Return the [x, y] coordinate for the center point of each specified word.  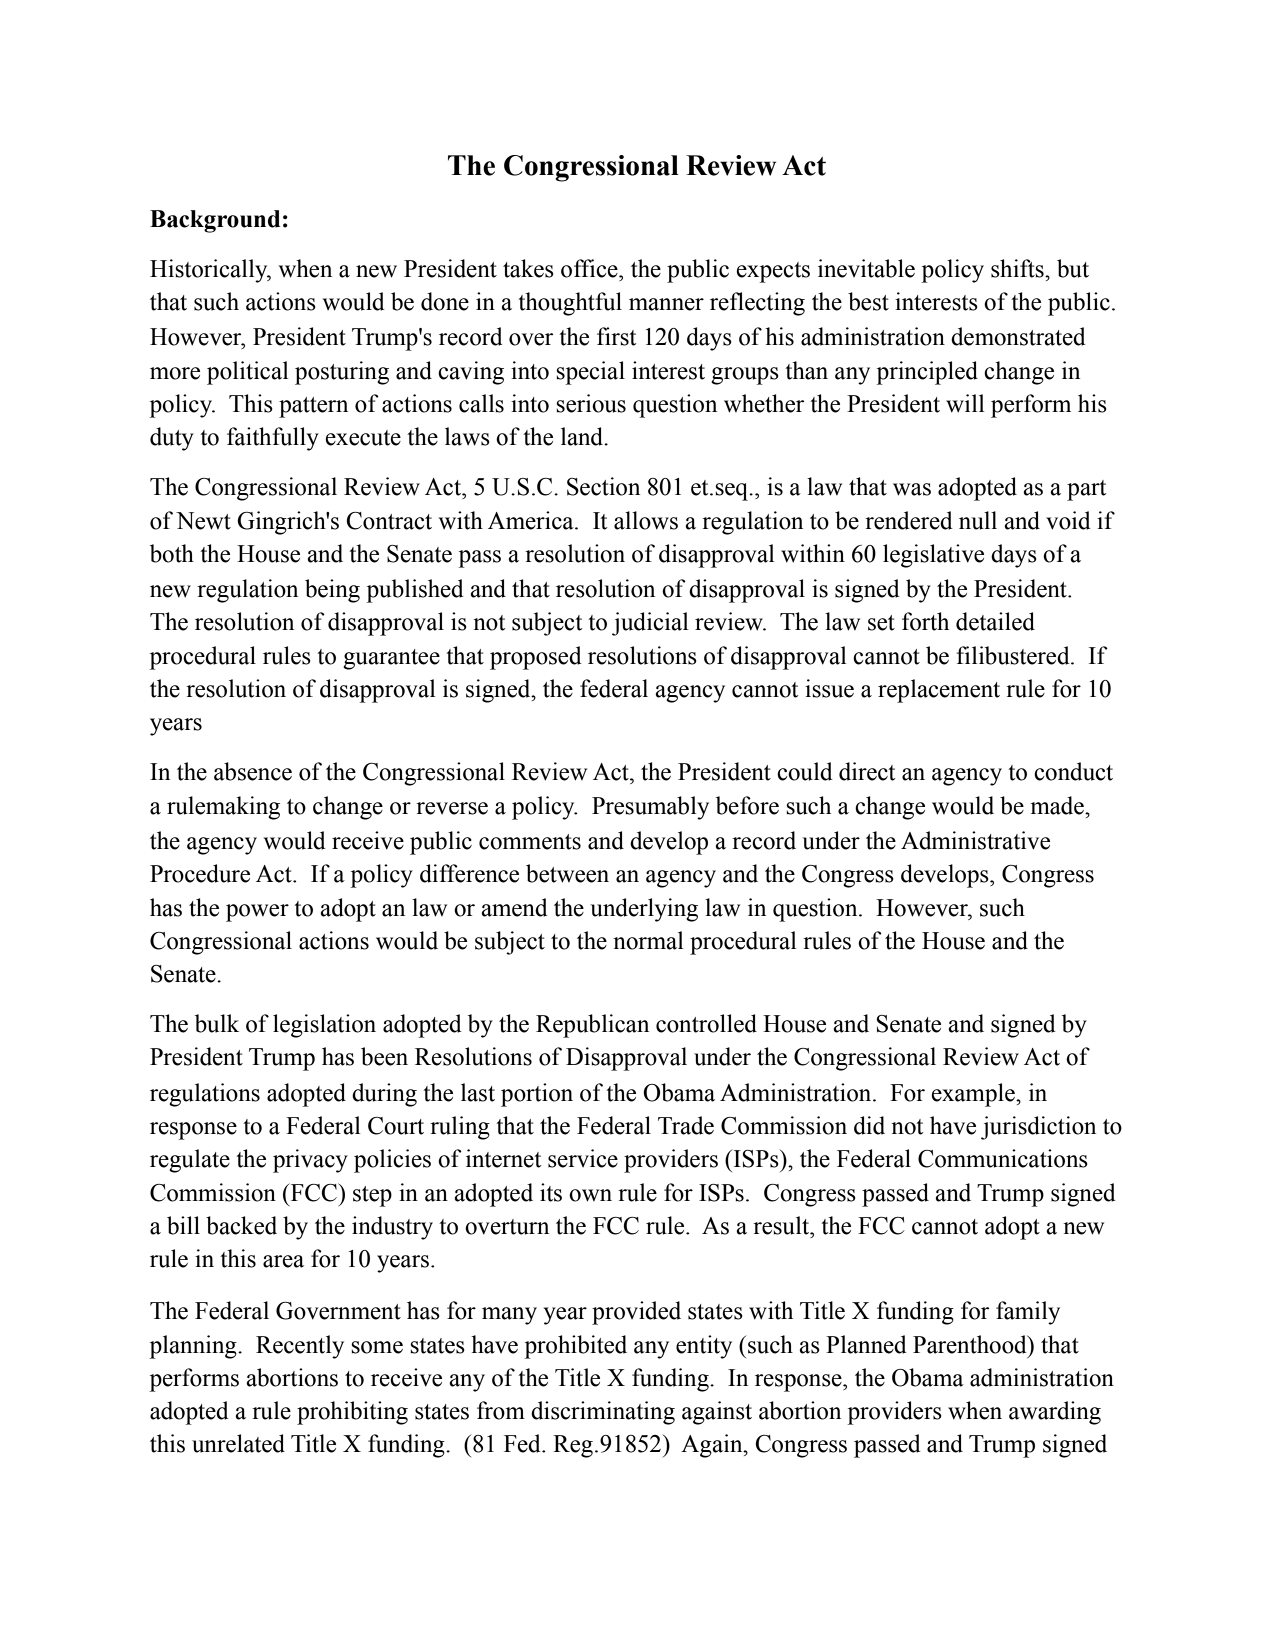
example [974, 1095]
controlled [706, 1023]
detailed [995, 621]
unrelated [238, 1443]
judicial [650, 624]
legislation [324, 1026]
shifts [1018, 268]
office [590, 268]
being [332, 591]
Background [215, 221]
